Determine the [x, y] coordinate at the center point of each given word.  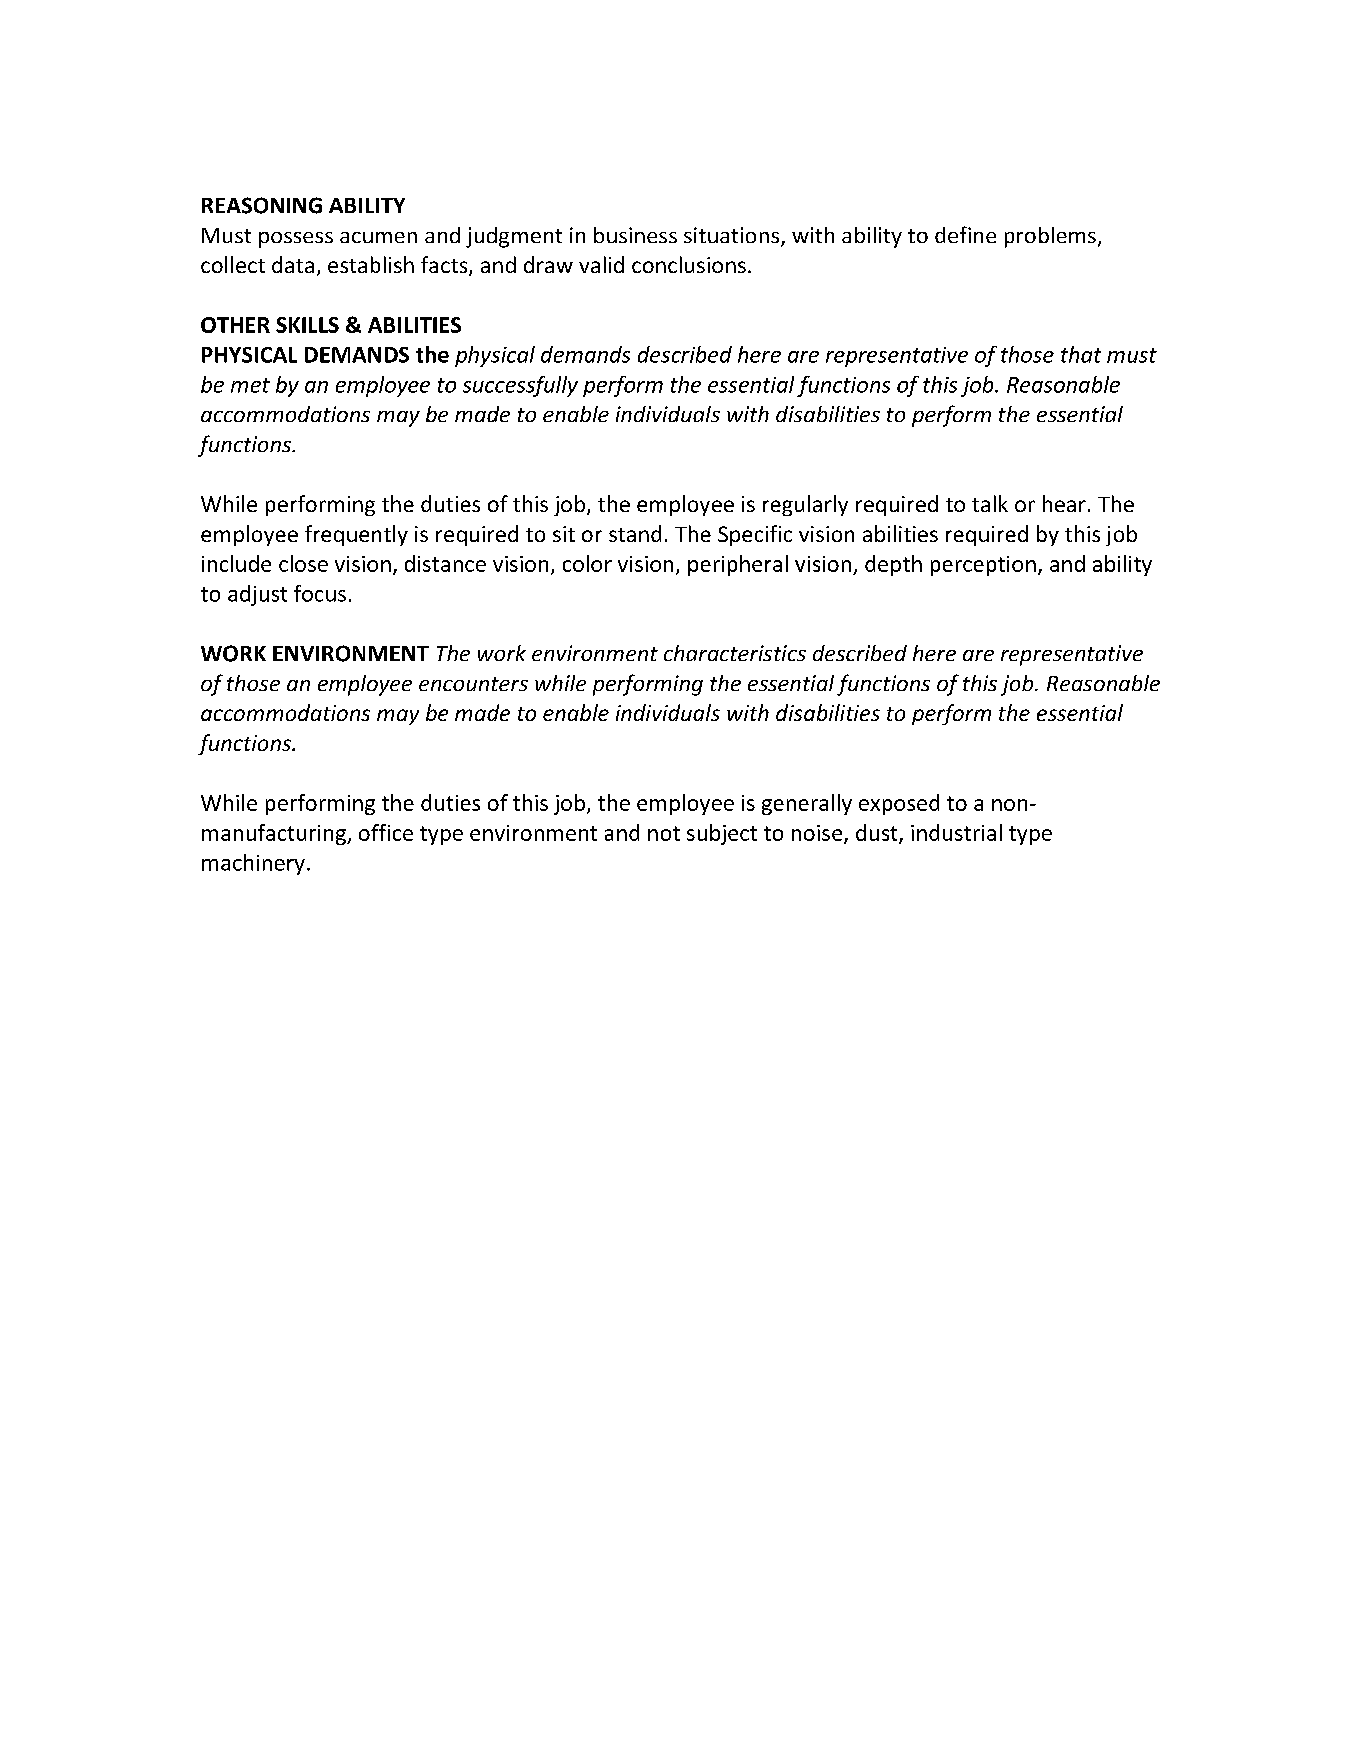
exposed [899, 804]
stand [635, 533]
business [635, 235]
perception [983, 566]
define [965, 234]
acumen [378, 237]
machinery [253, 864]
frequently [356, 535]
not [664, 833]
